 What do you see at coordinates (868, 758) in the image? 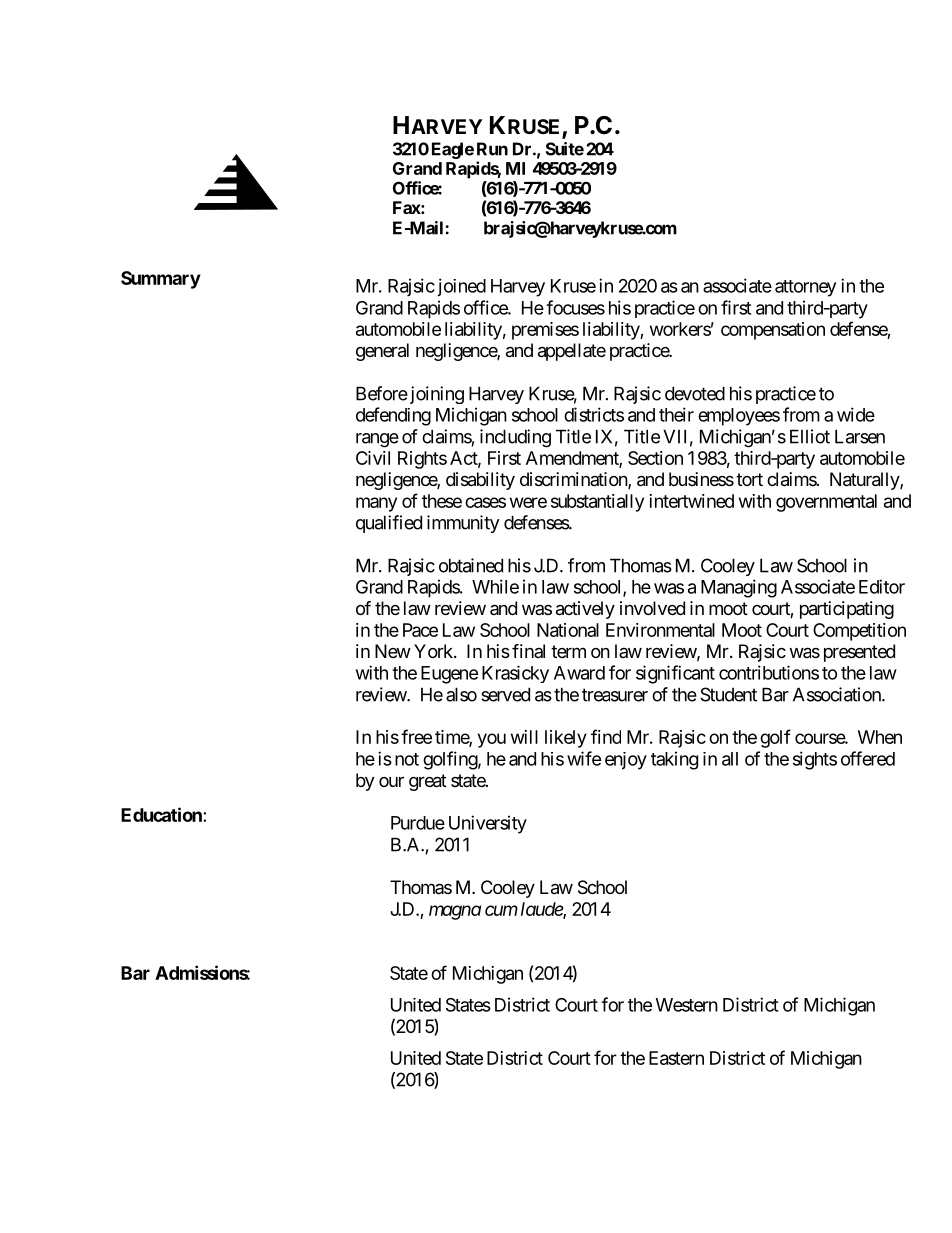
I see `offered` at bounding box center [868, 758].
